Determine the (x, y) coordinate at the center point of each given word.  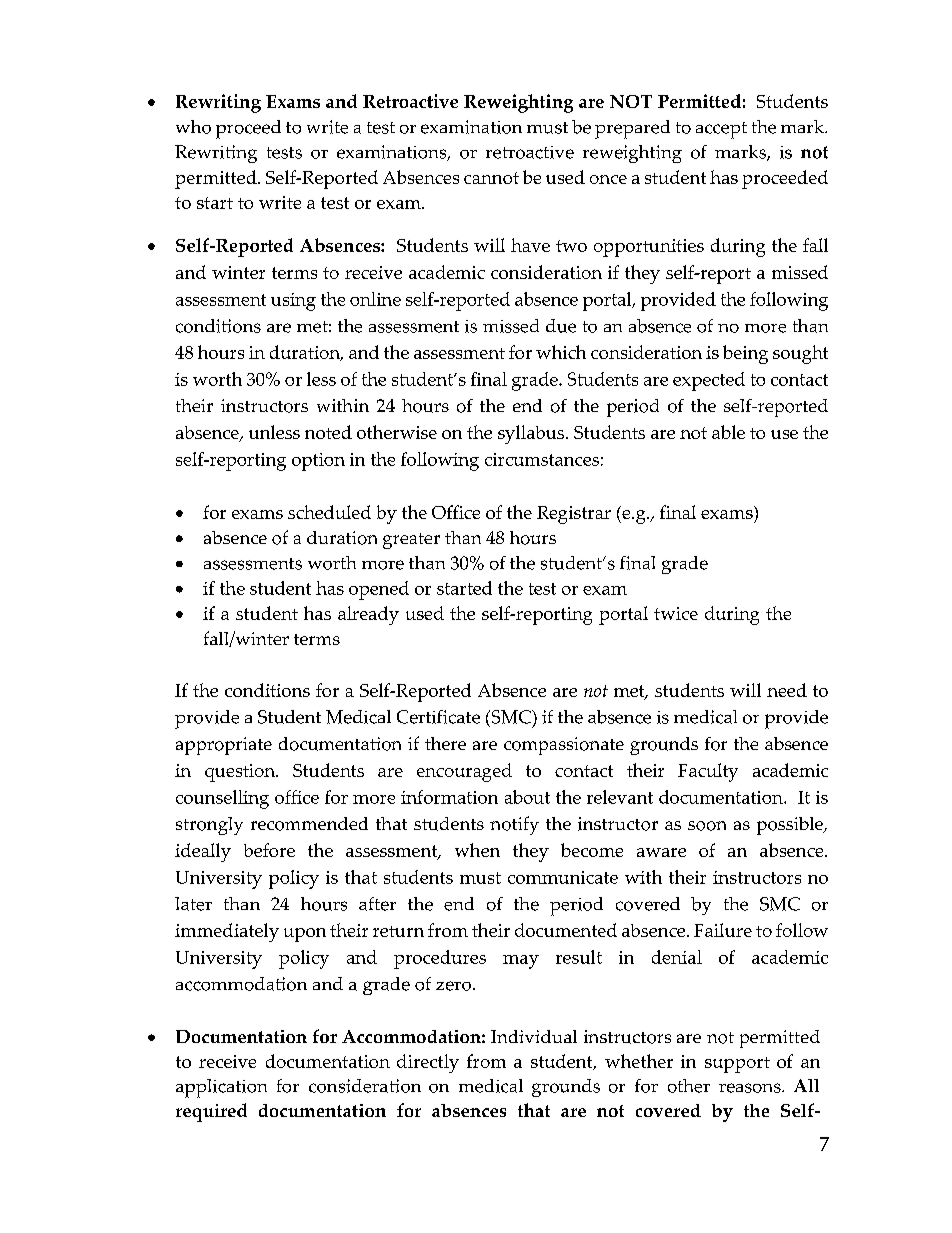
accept (721, 130)
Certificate (438, 717)
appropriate (224, 746)
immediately (227, 932)
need (787, 690)
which (561, 352)
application (221, 1088)
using (293, 302)
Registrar (574, 515)
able (728, 432)
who (193, 127)
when (477, 850)
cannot (491, 178)
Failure (723, 930)
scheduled (329, 512)
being (745, 354)
